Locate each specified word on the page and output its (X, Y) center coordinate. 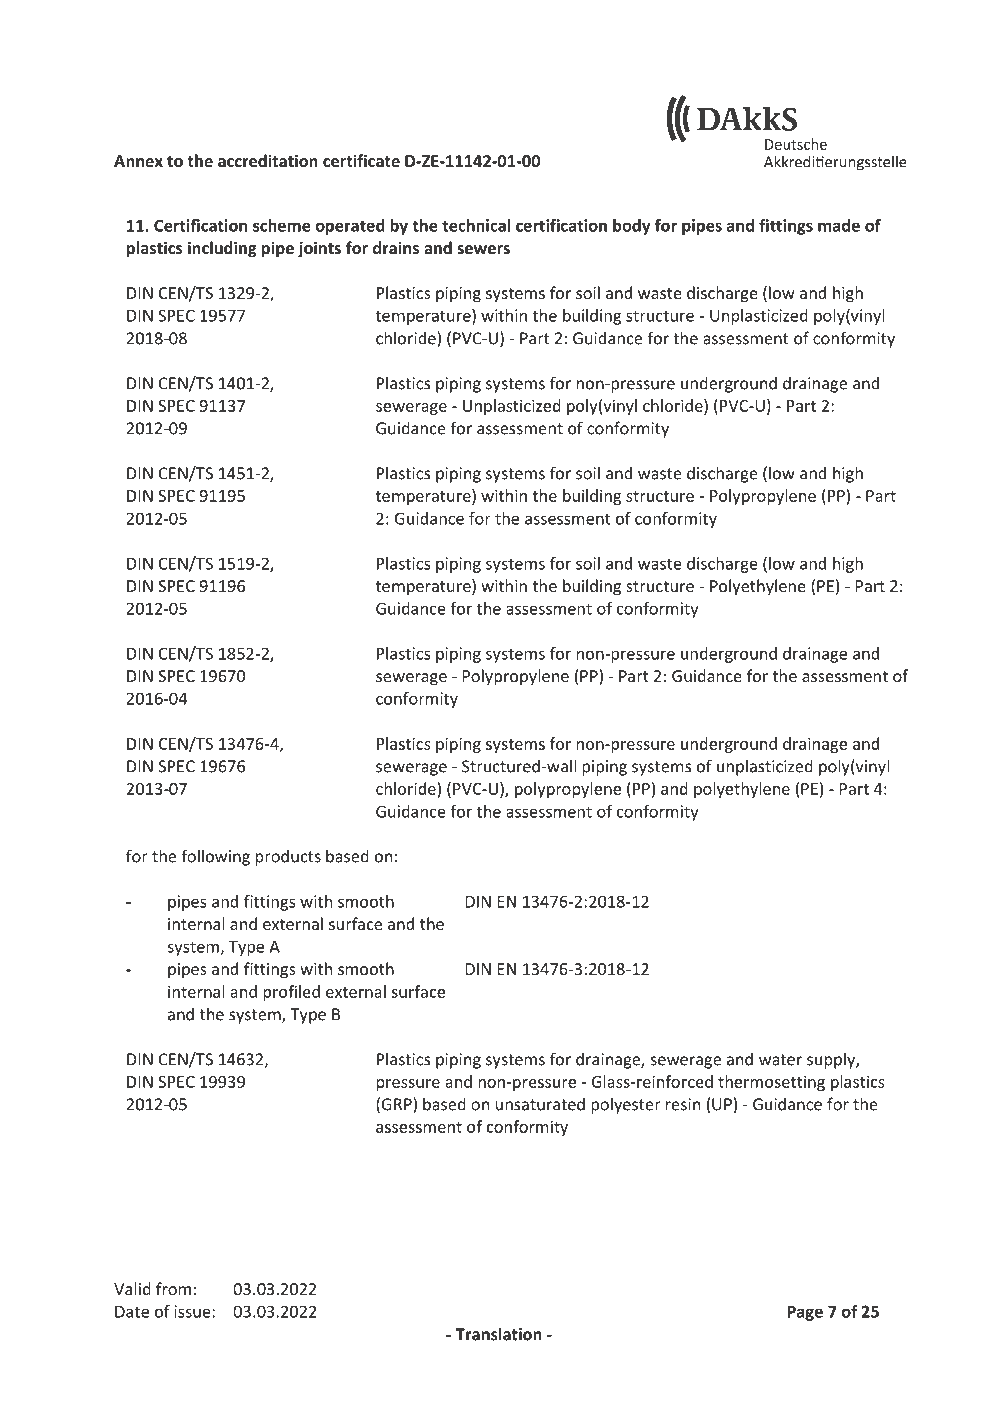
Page (805, 1313)
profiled (291, 993)
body (632, 227)
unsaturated (540, 1104)
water (780, 1060)
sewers (483, 249)
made (839, 225)
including (222, 249)
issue (193, 1311)
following (215, 857)
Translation (499, 1334)
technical (476, 225)
